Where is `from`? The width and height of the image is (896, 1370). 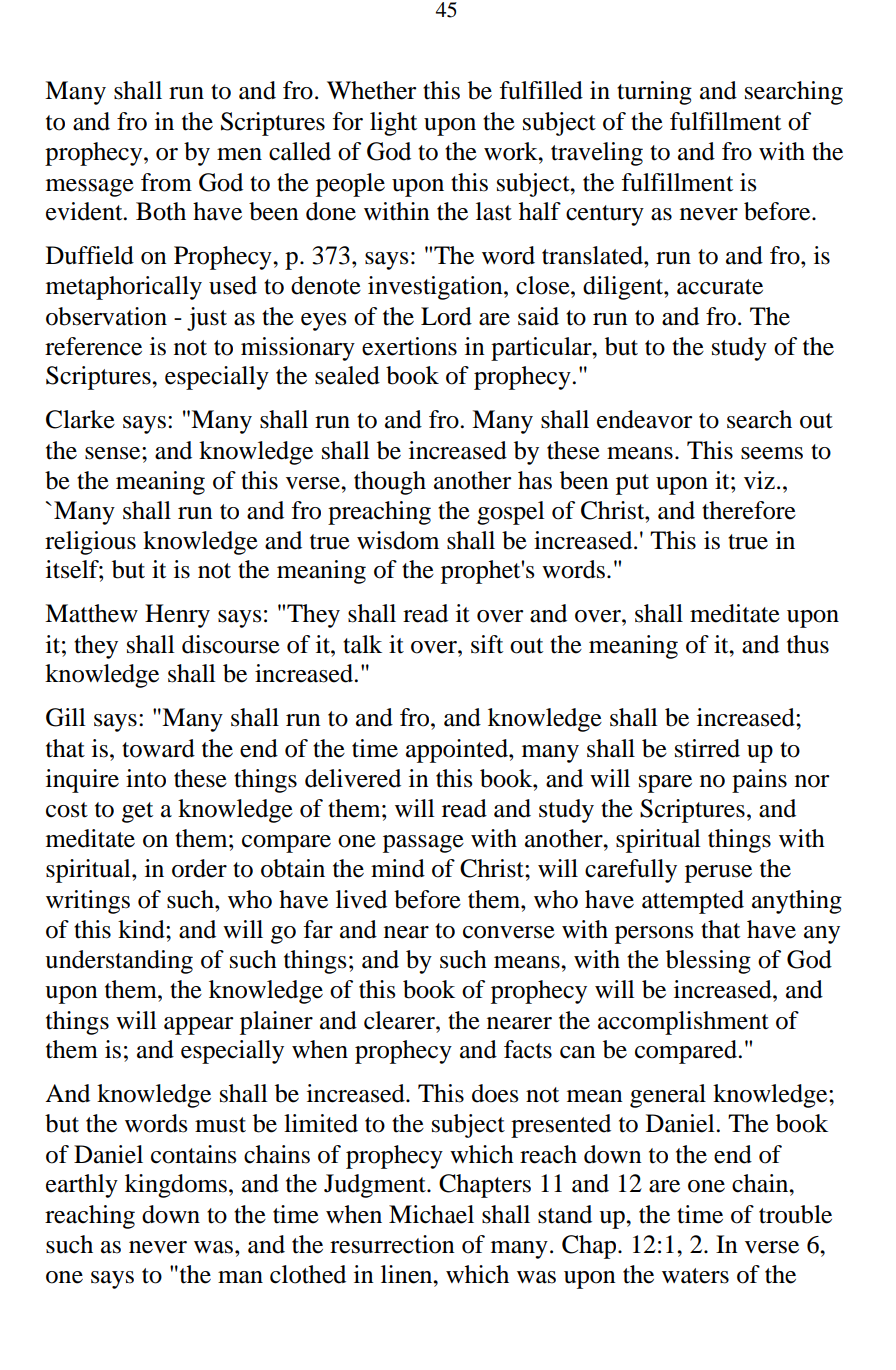 from is located at coordinates (166, 182).
